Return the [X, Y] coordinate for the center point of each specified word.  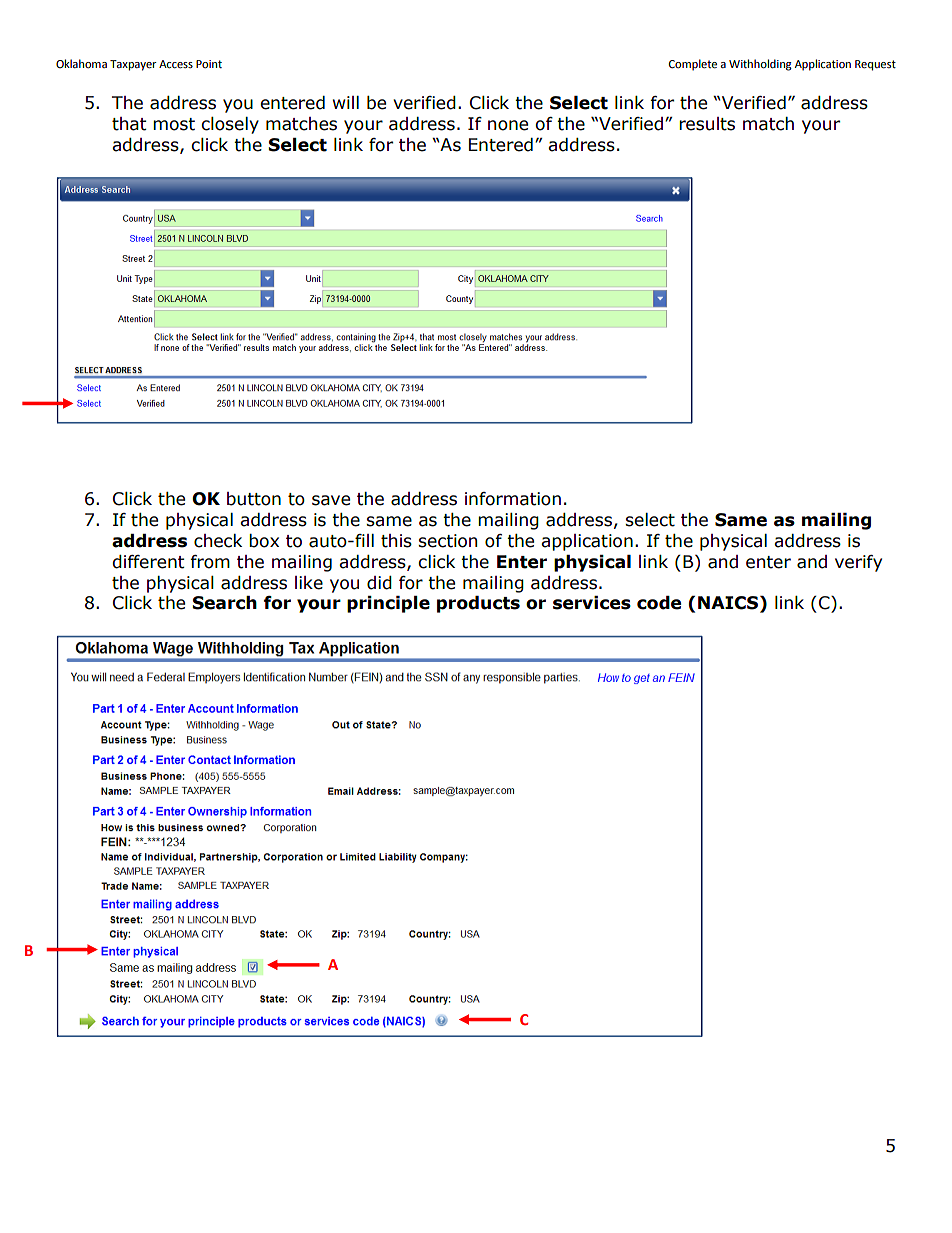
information [513, 499]
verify [858, 563]
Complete [693, 65]
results [707, 124]
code [659, 603]
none [508, 125]
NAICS [729, 604]
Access [176, 64]
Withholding [760, 65]
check [218, 541]
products [478, 604]
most [174, 124]
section [447, 541]
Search [224, 603]
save [331, 500]
